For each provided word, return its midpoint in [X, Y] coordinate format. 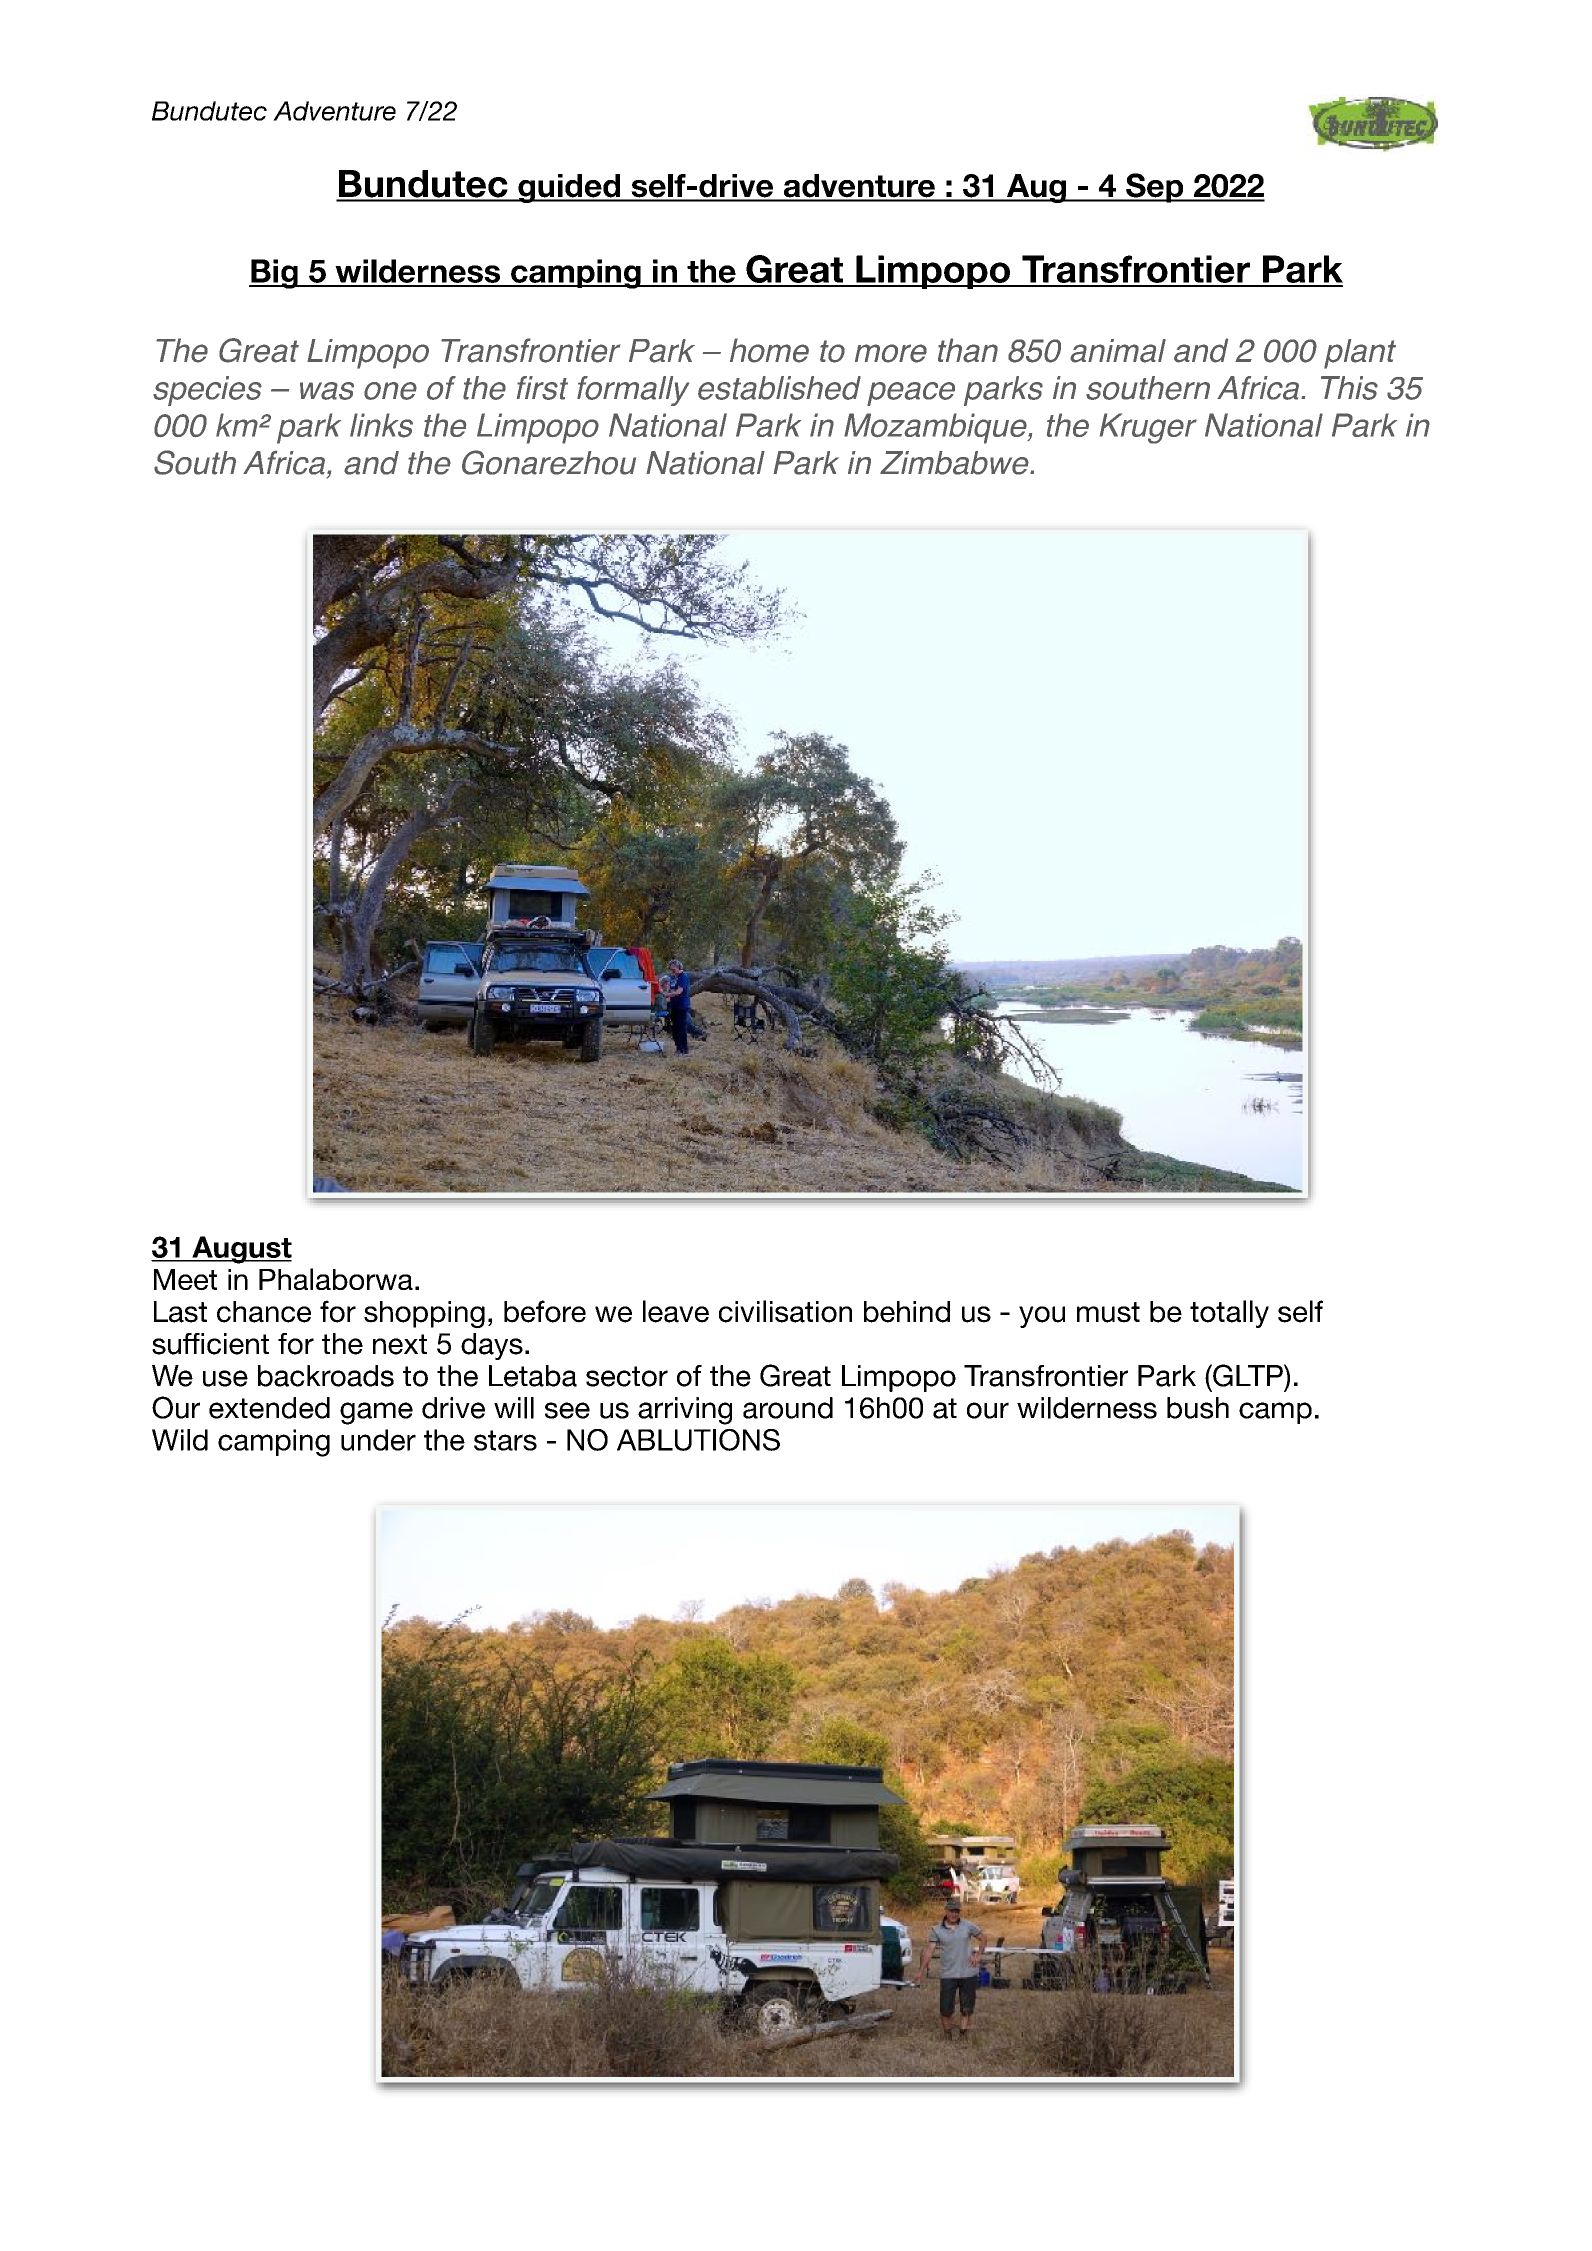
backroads [326, 1376]
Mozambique [936, 428]
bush [1198, 1408]
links [381, 425]
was [327, 391]
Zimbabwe [955, 463]
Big [274, 274]
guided [569, 188]
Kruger [1148, 428]
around [788, 1408]
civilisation [785, 1311]
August [241, 1250]
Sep [1155, 188]
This [1349, 388]
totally [1229, 1314]
